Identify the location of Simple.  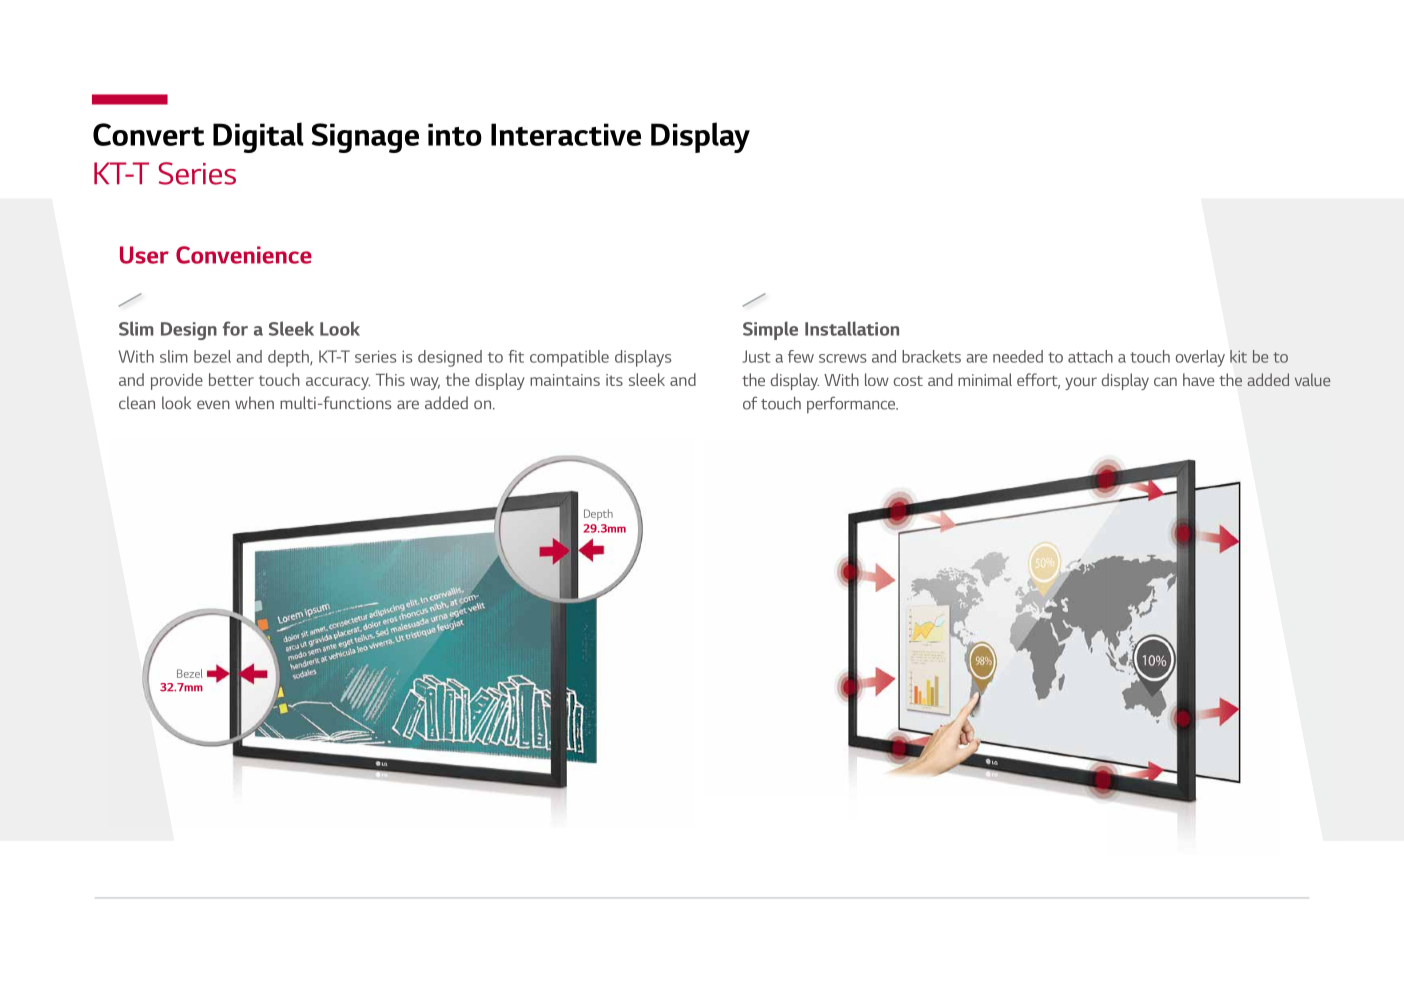
(770, 330).
